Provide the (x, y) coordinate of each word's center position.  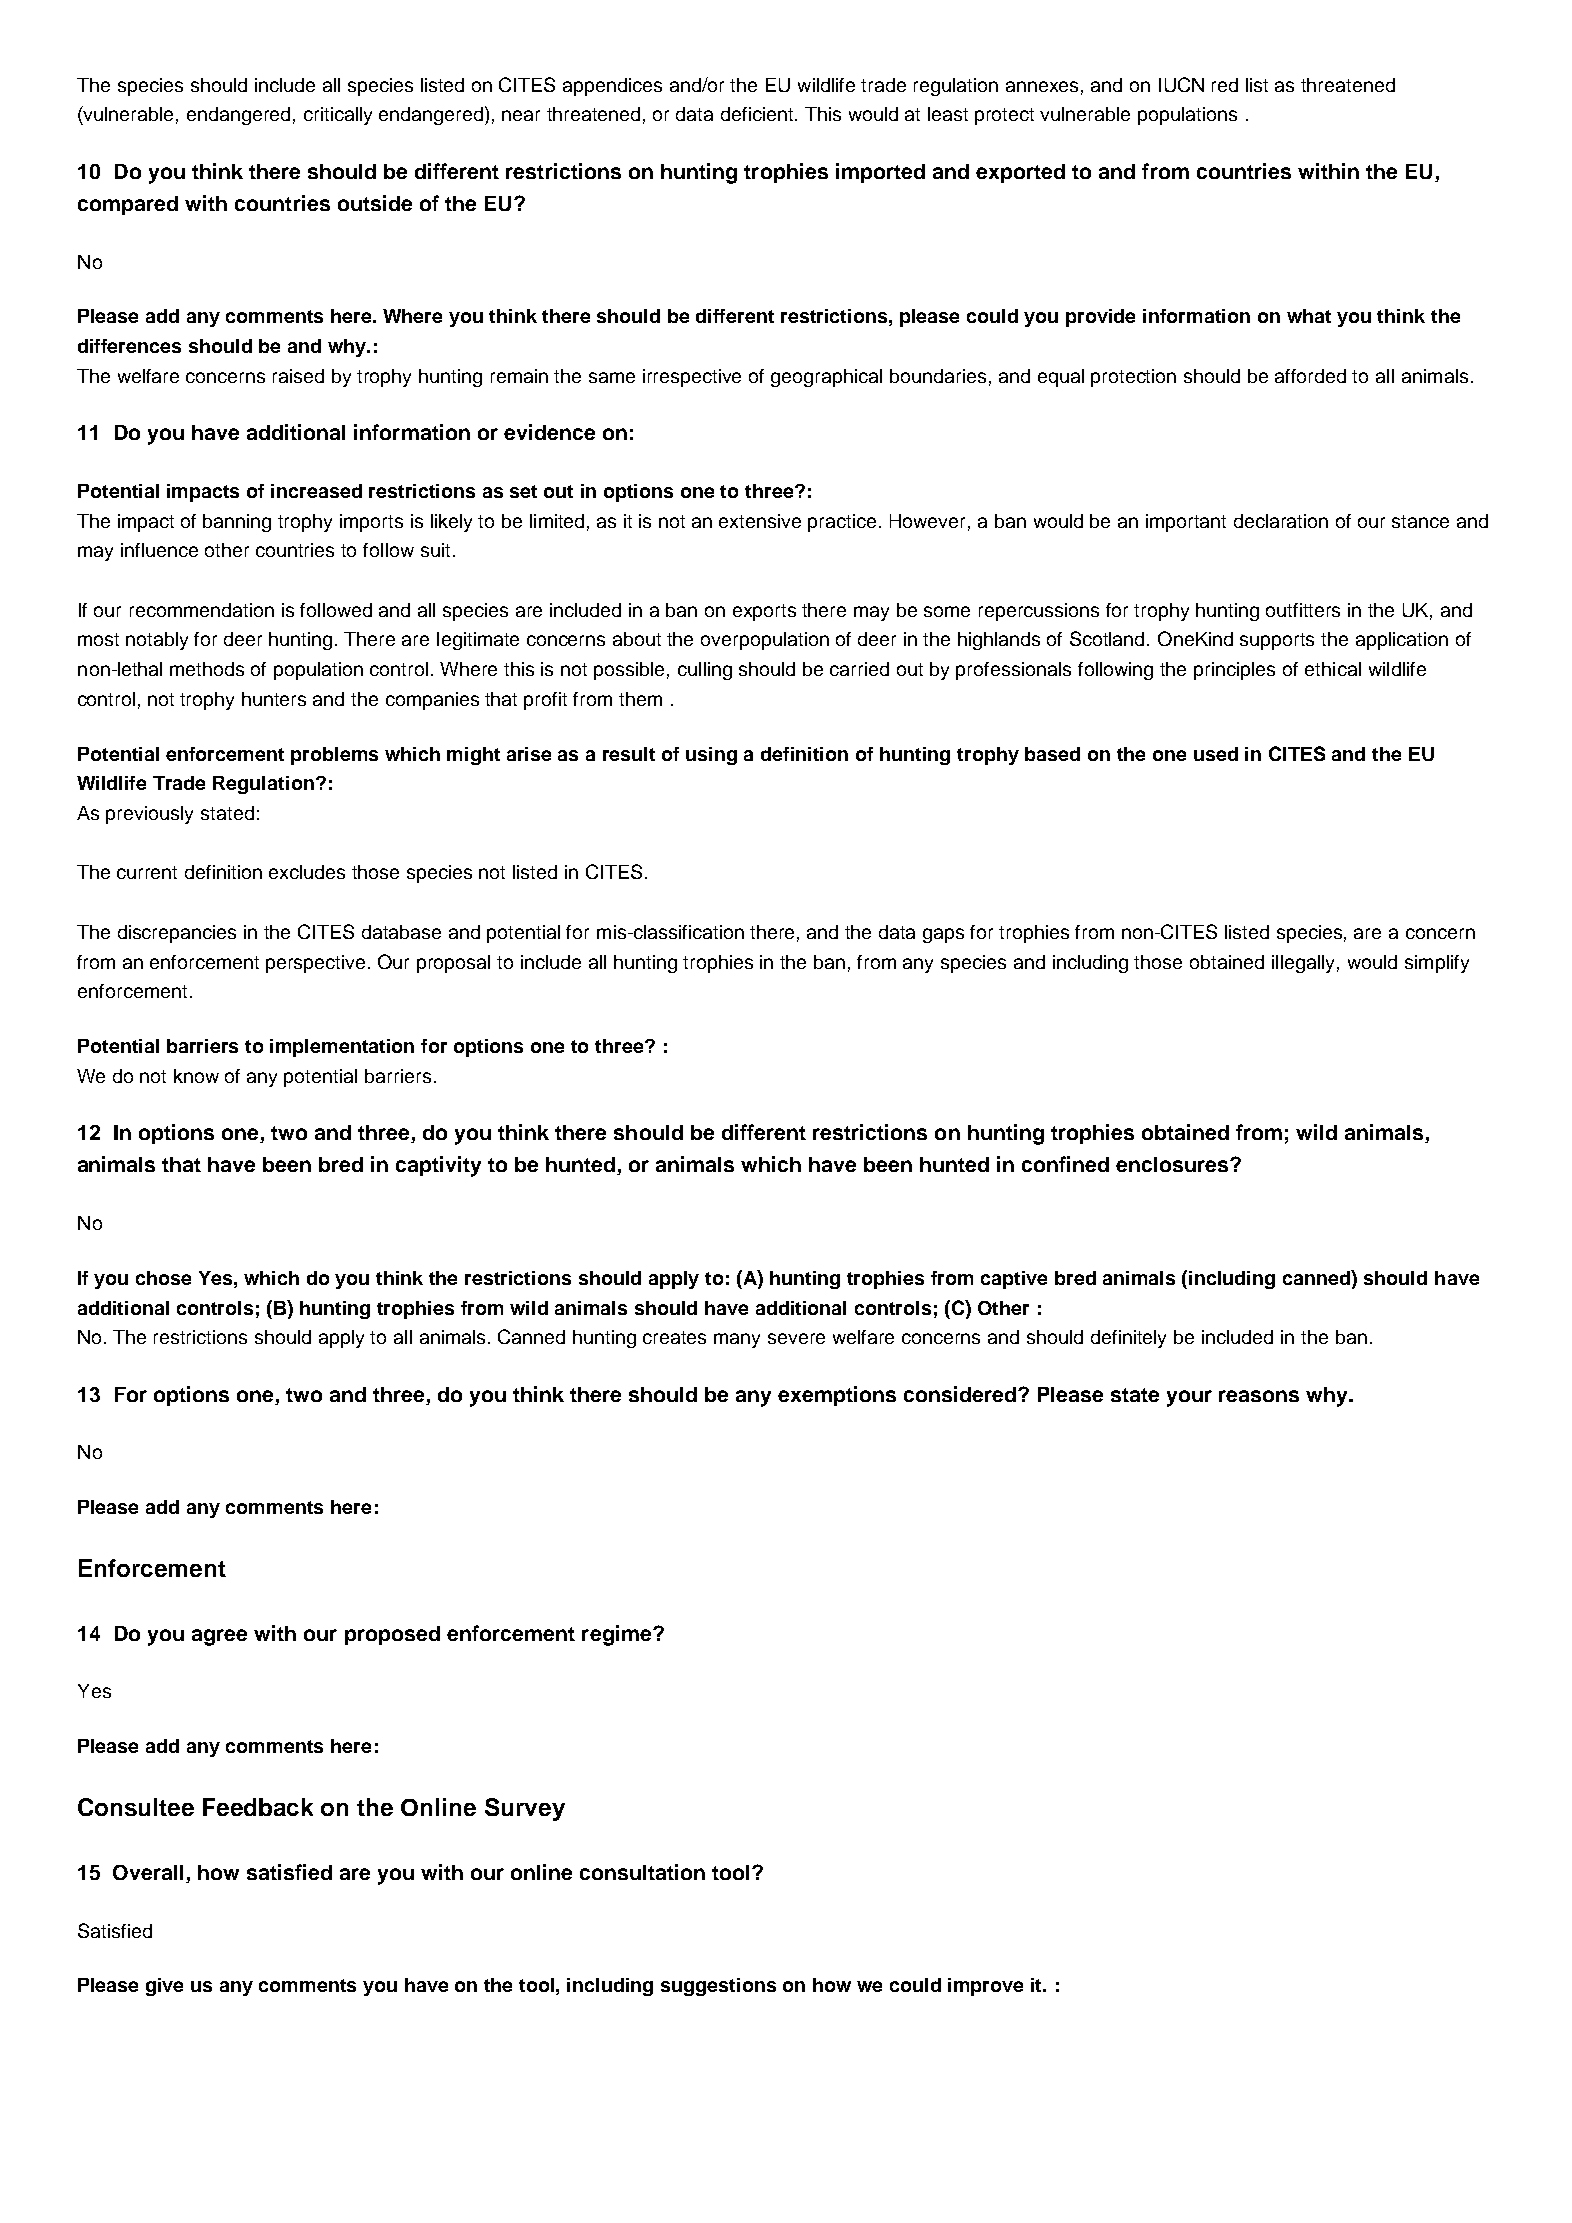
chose (163, 1278)
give (164, 1987)
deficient (758, 114)
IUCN (1181, 84)
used (1216, 754)
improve (985, 1987)
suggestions (718, 1987)
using (711, 756)
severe (796, 1338)
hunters (274, 699)
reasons (1259, 1396)
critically (338, 116)
